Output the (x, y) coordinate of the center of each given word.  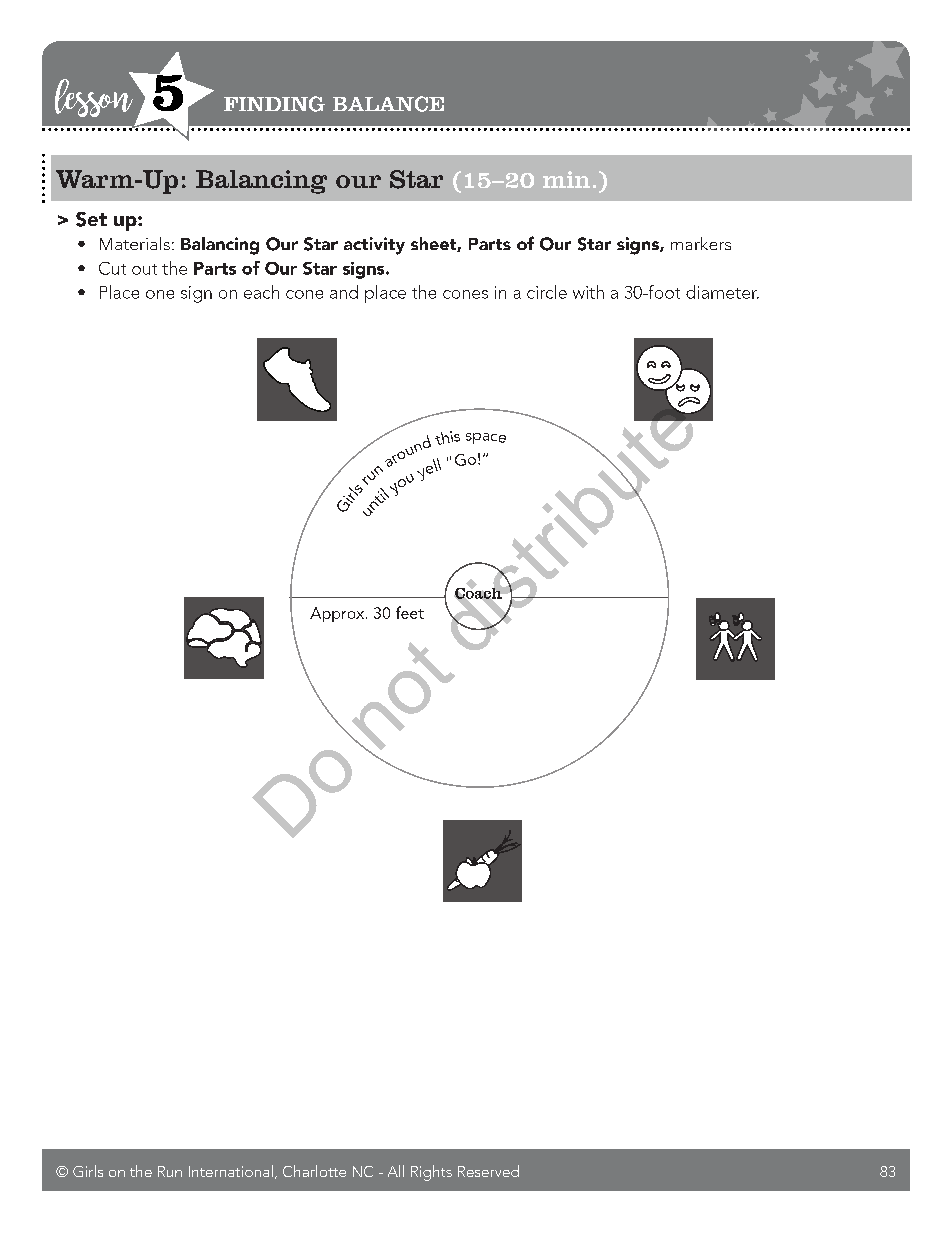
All (396, 1171)
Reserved (488, 1171)
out (144, 269)
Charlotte (314, 1171)
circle (547, 292)
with (588, 292)
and (344, 292)
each (261, 292)
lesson (95, 96)
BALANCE (388, 104)
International (231, 1171)
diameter (722, 292)
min (566, 179)
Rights (431, 1173)
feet (410, 612)
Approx (338, 614)
